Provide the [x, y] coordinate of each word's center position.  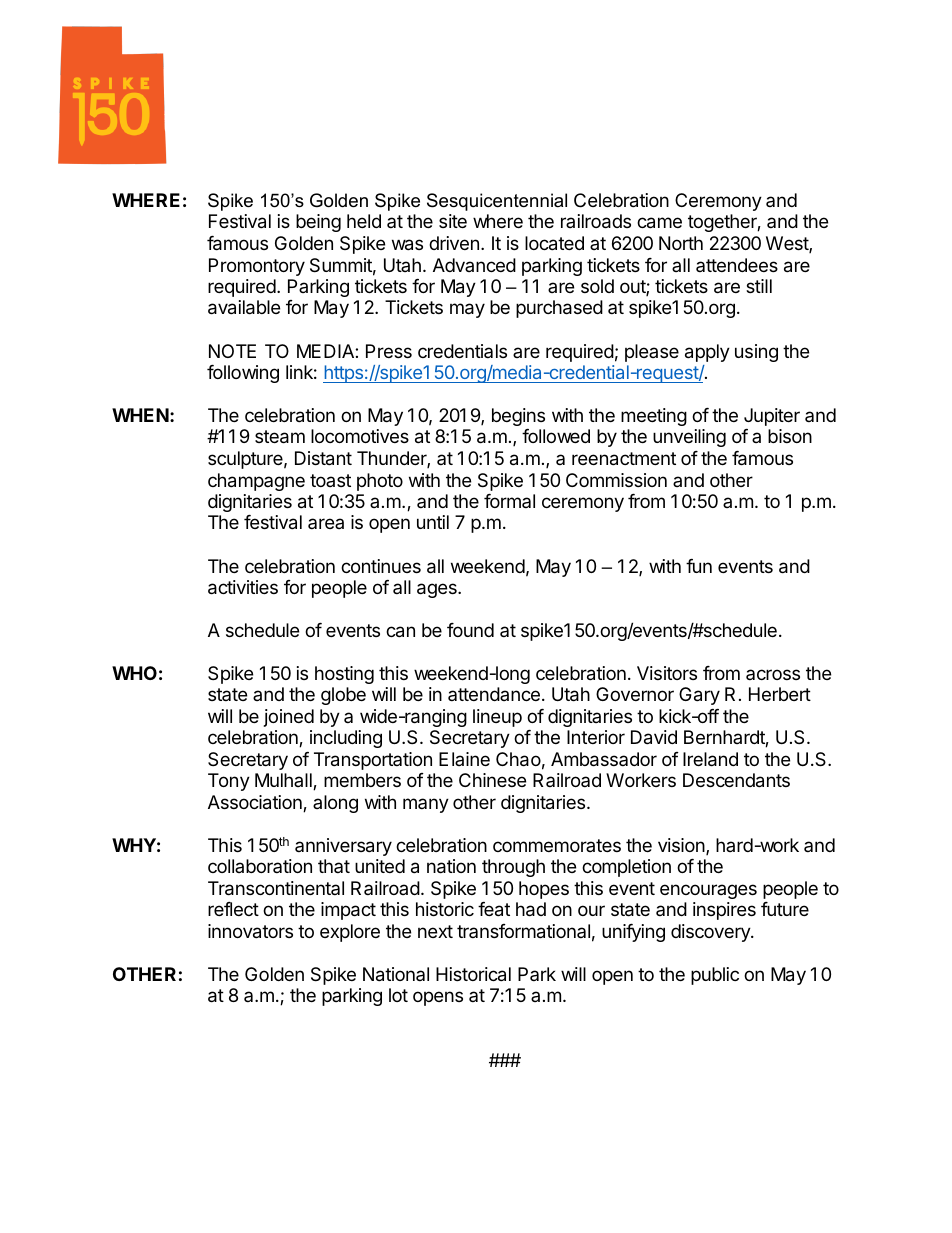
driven [454, 243]
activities [243, 587]
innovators [250, 931]
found [470, 630]
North [681, 243]
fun [699, 566]
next [435, 931]
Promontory [257, 267]
